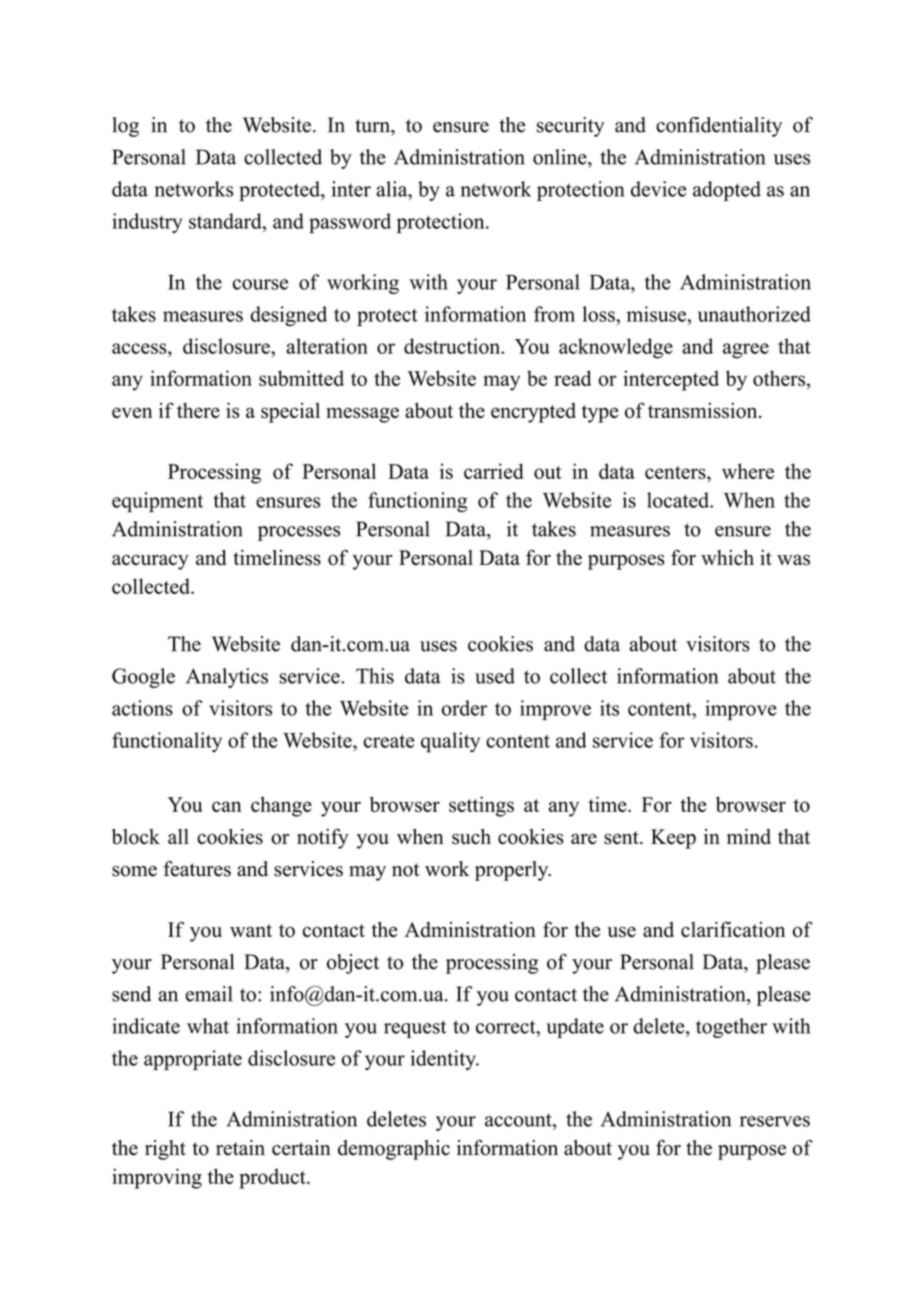 This screenshot has height=1307, width=924. Describe the element at coordinates (240, 1148) in the screenshot. I see `retain` at that location.
